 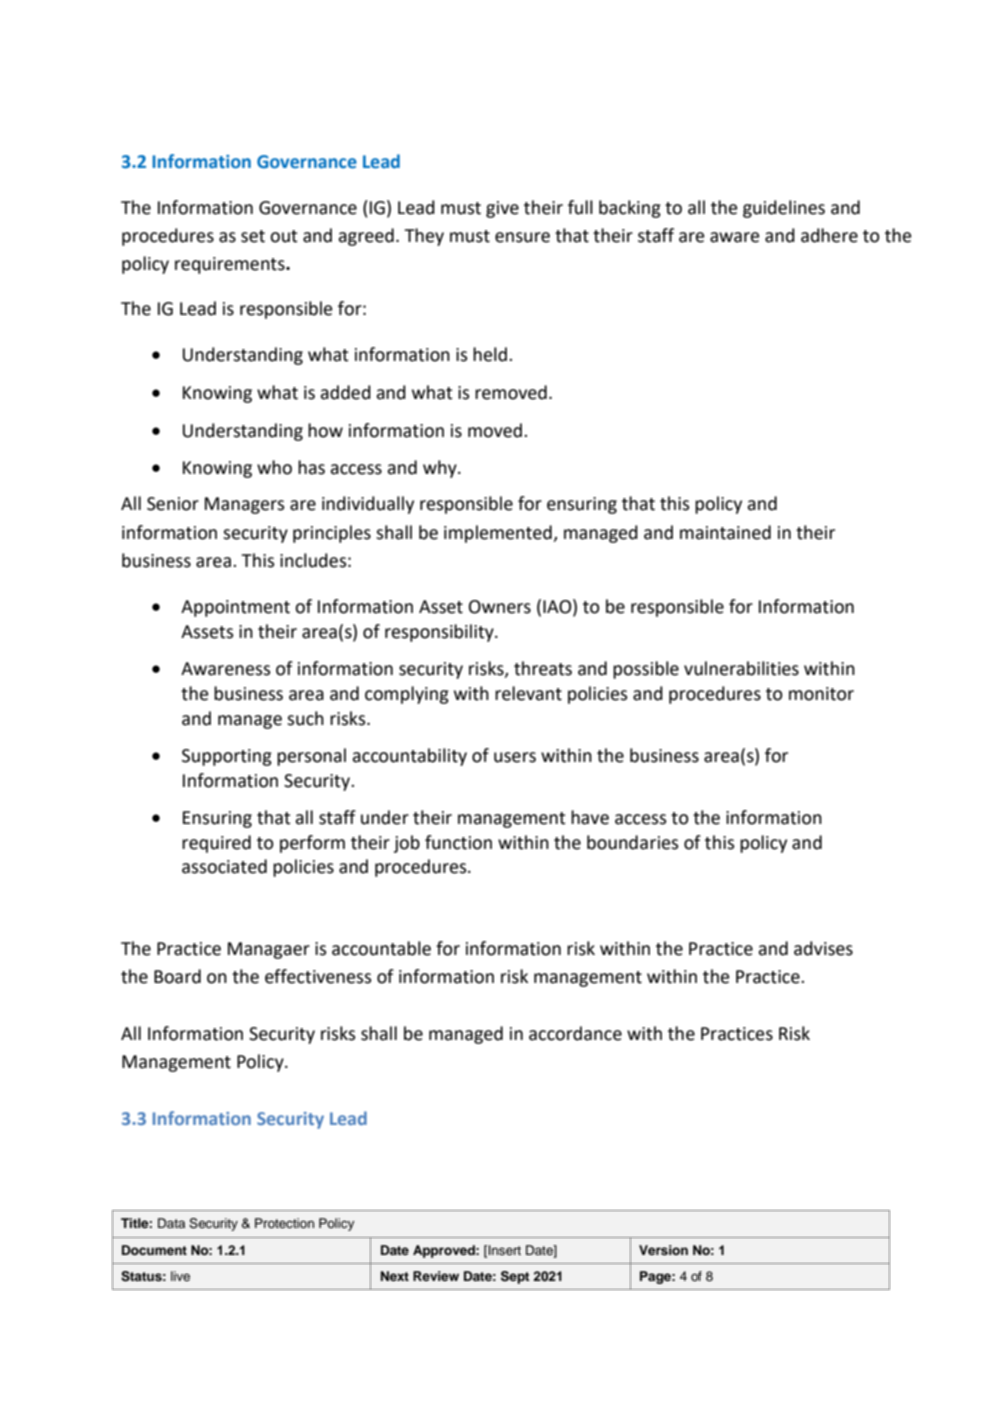 I want to click on Protection, so click(x=284, y=1223).
